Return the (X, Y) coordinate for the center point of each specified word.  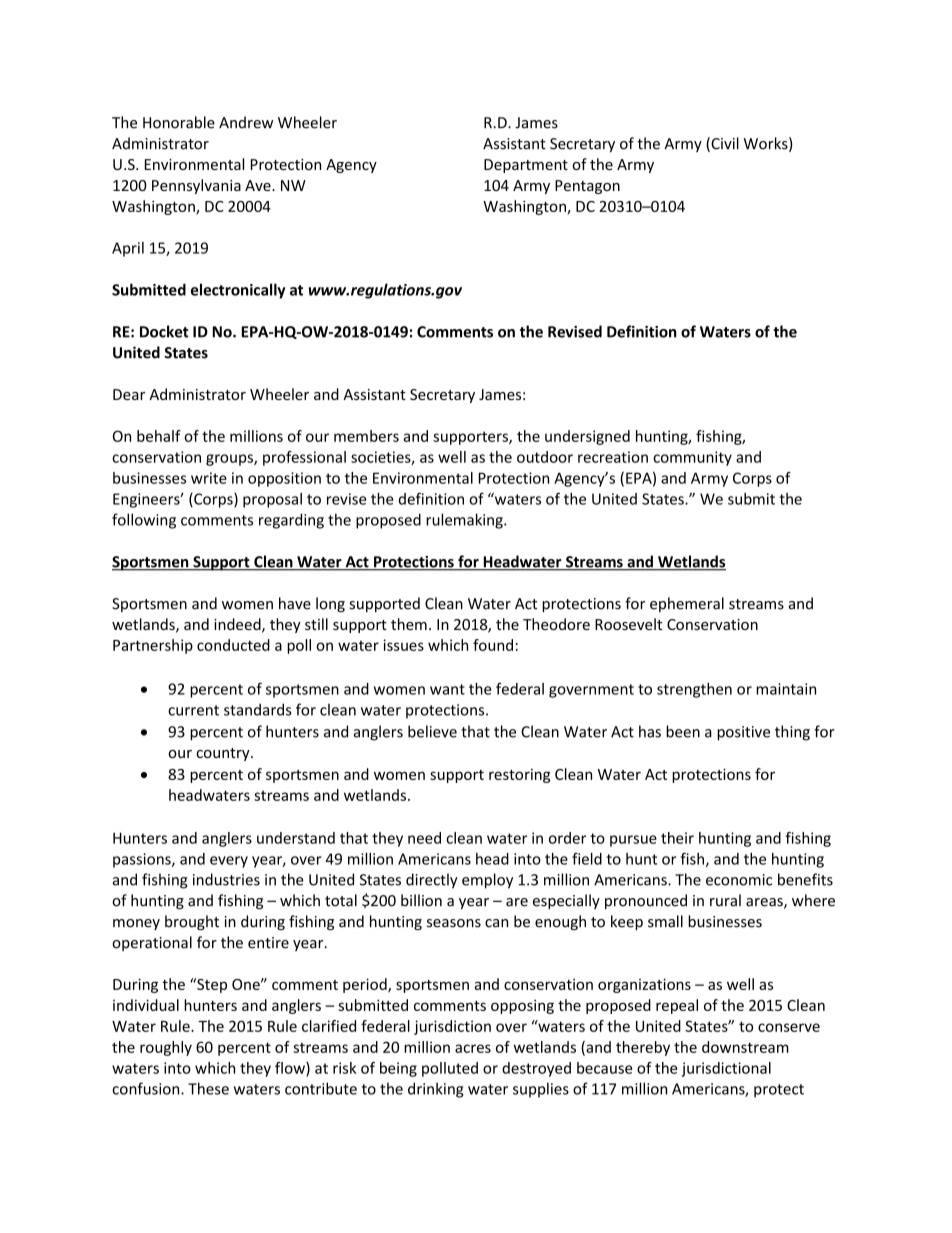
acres (473, 1048)
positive (743, 733)
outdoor (545, 457)
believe (432, 731)
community (692, 458)
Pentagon (587, 187)
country (224, 754)
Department (526, 166)
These (208, 1088)
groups (230, 460)
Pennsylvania (196, 186)
